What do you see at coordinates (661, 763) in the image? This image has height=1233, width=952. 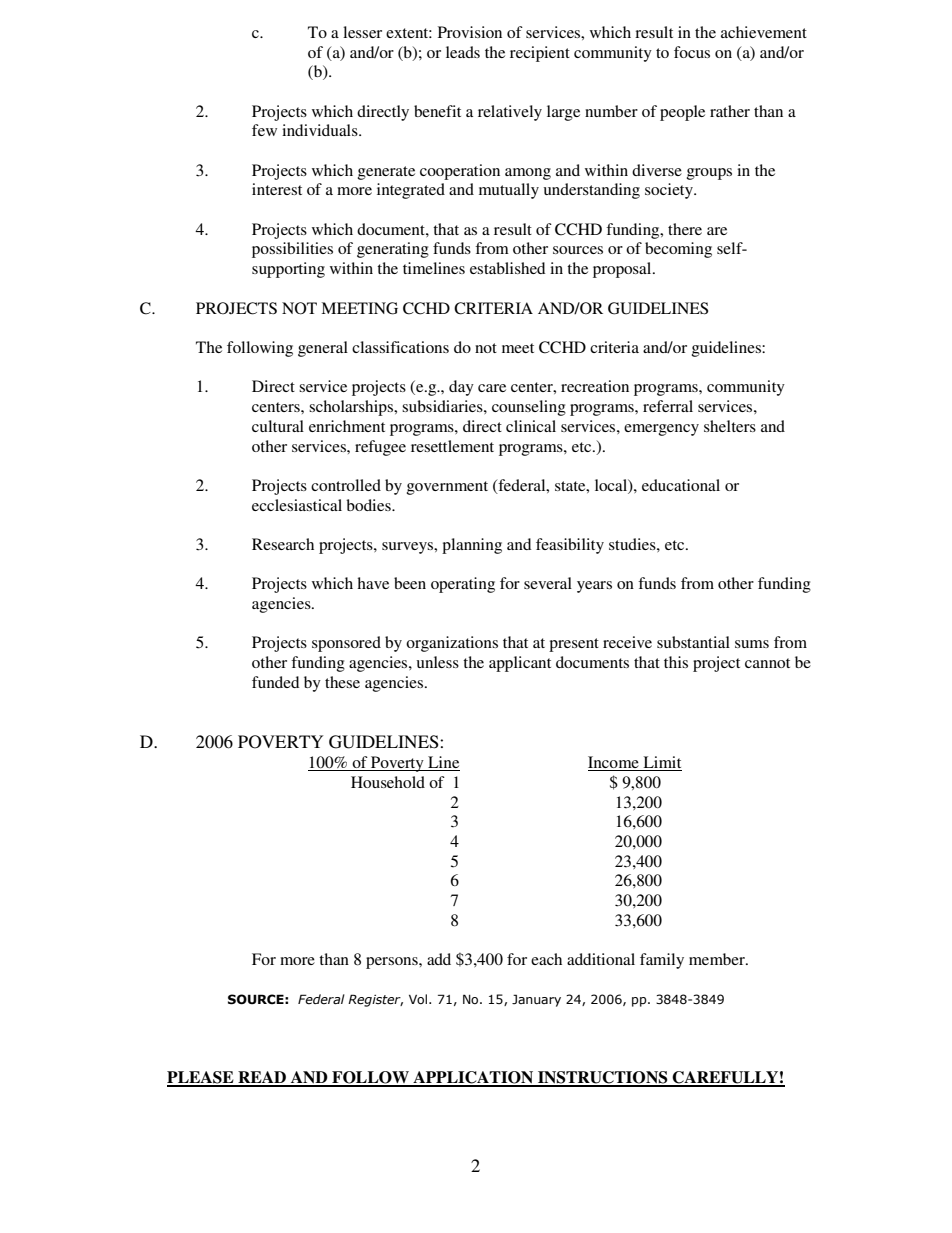 I see `Limit` at bounding box center [661, 763].
